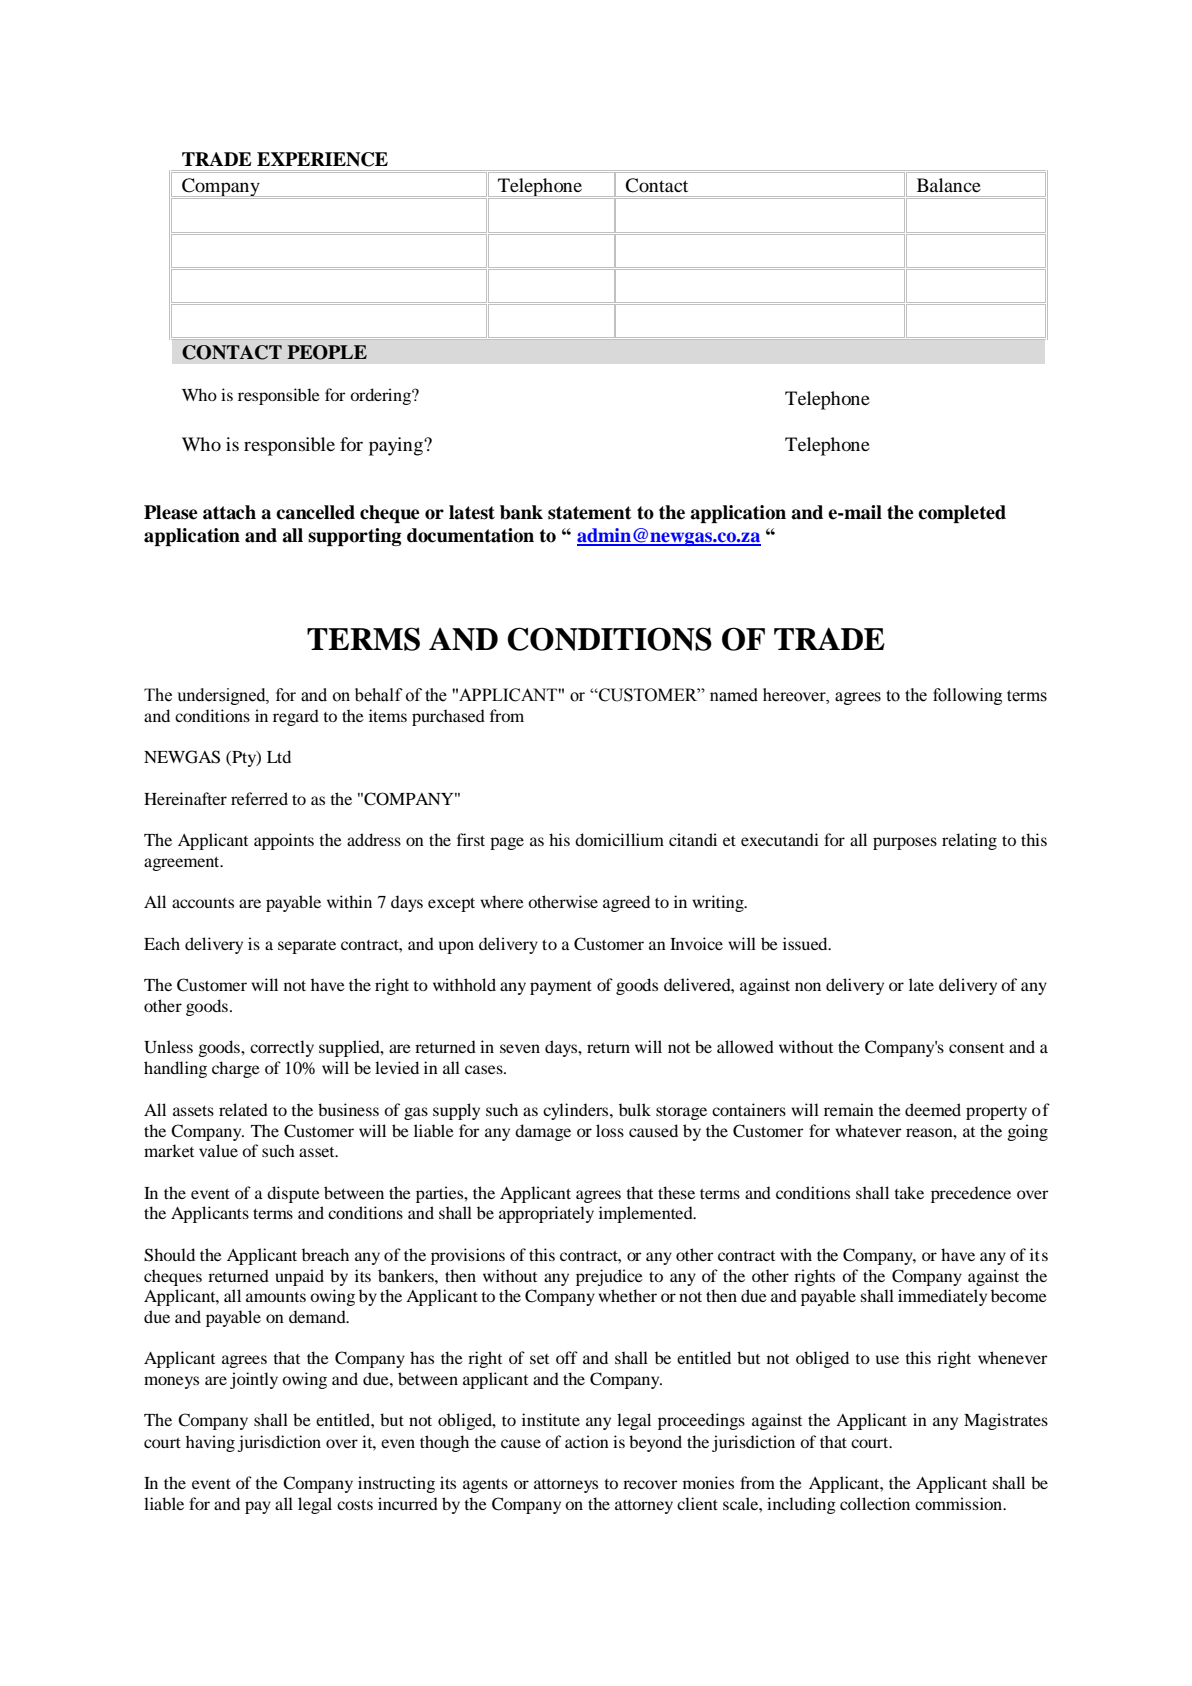 Image resolution: width=1192 pixels, height=1686 pixels. I want to click on statement, so click(590, 513).
